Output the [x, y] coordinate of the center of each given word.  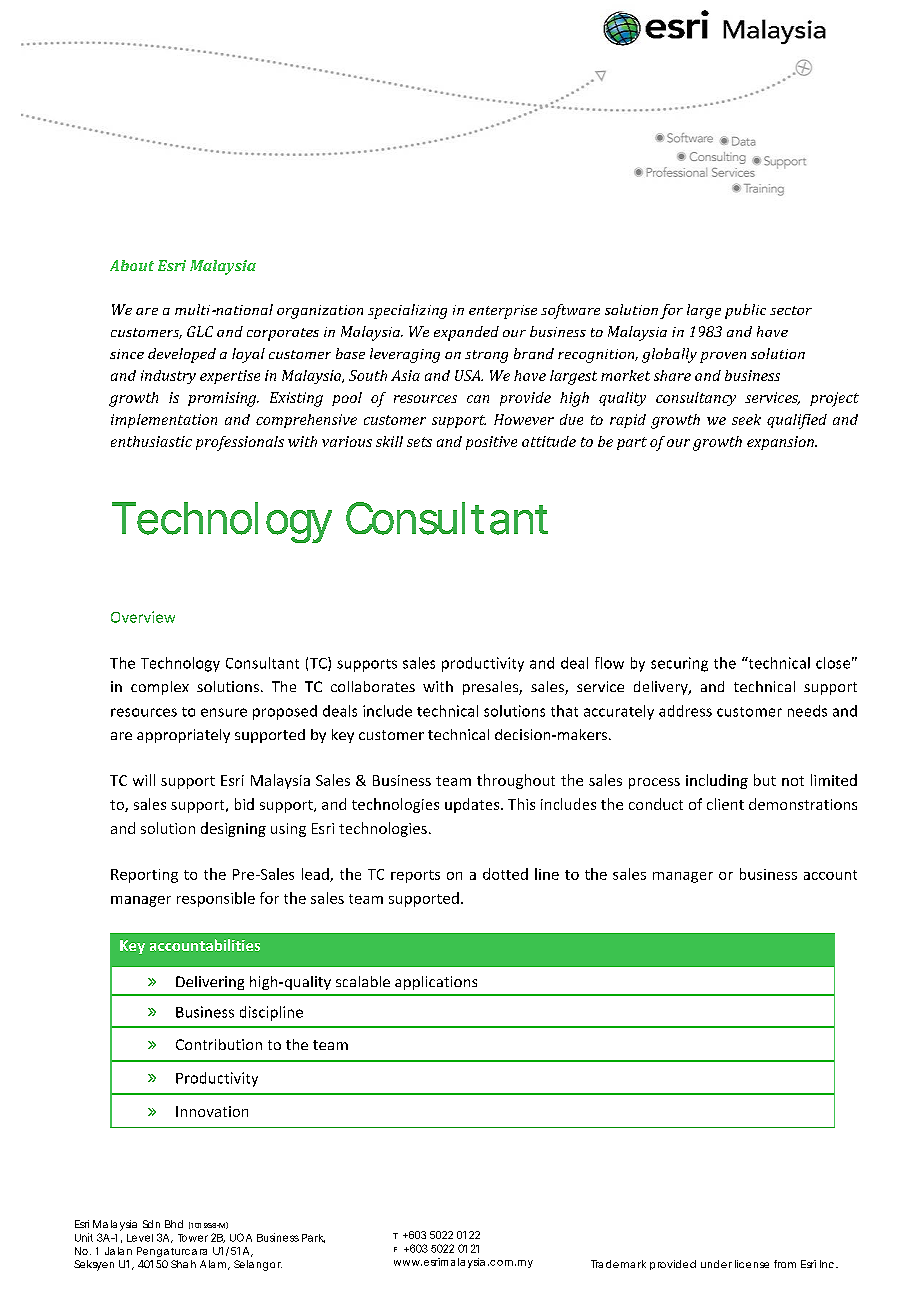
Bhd [174, 1224]
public [745, 311]
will [144, 780]
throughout [516, 781]
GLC [200, 331]
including [717, 781]
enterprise [503, 312]
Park [313, 1238]
